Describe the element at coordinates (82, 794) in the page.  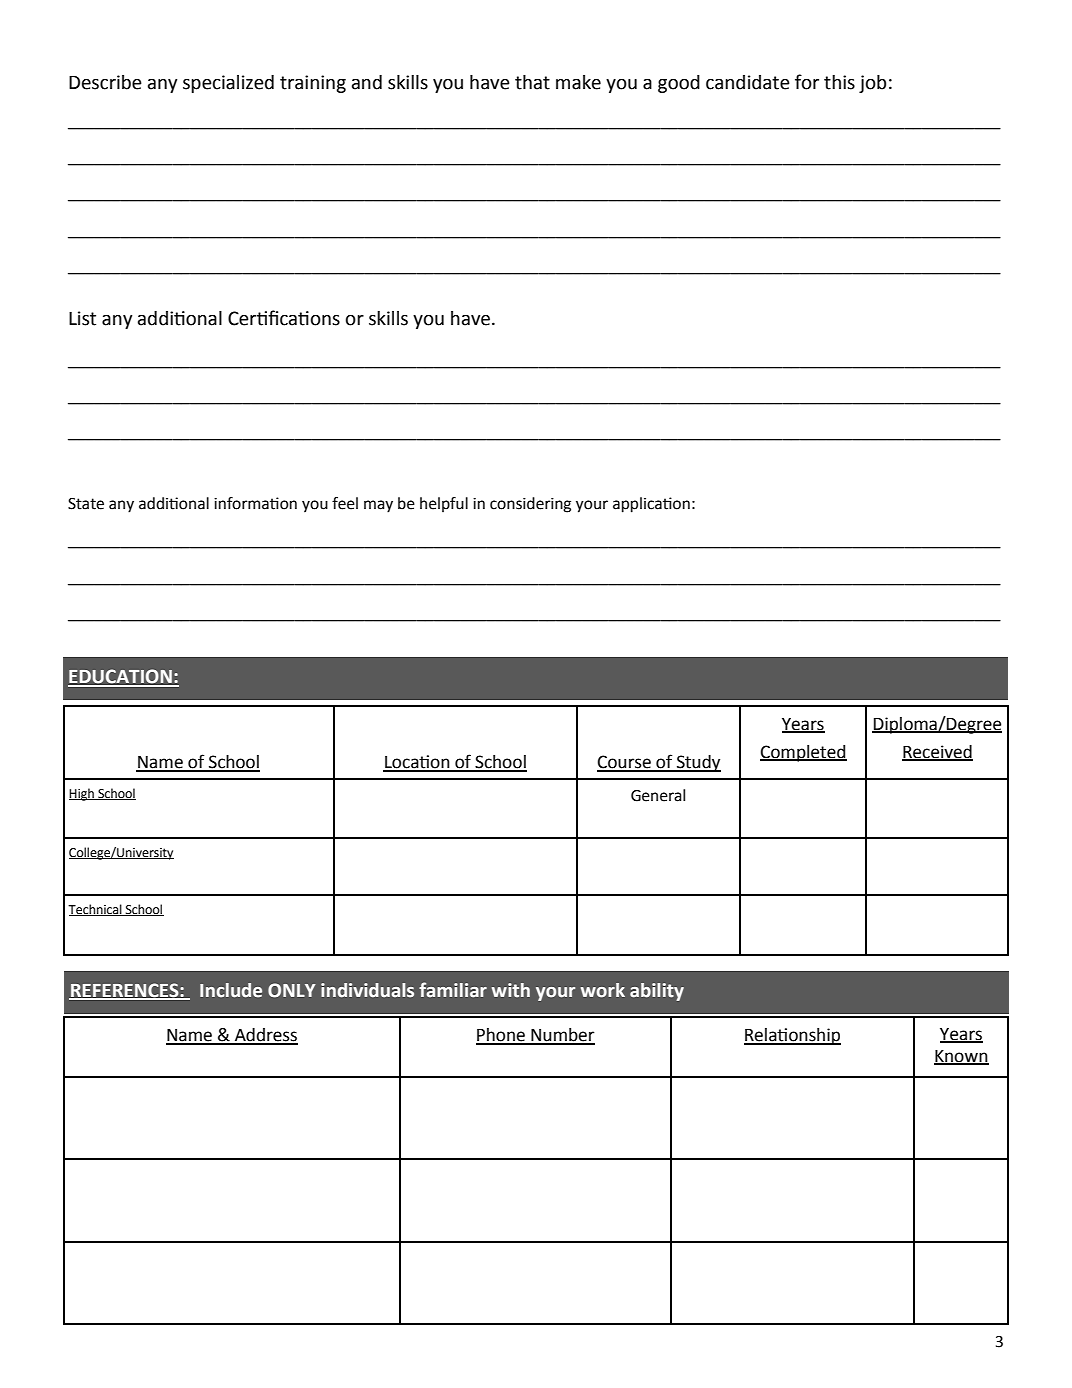
I see `High` at that location.
